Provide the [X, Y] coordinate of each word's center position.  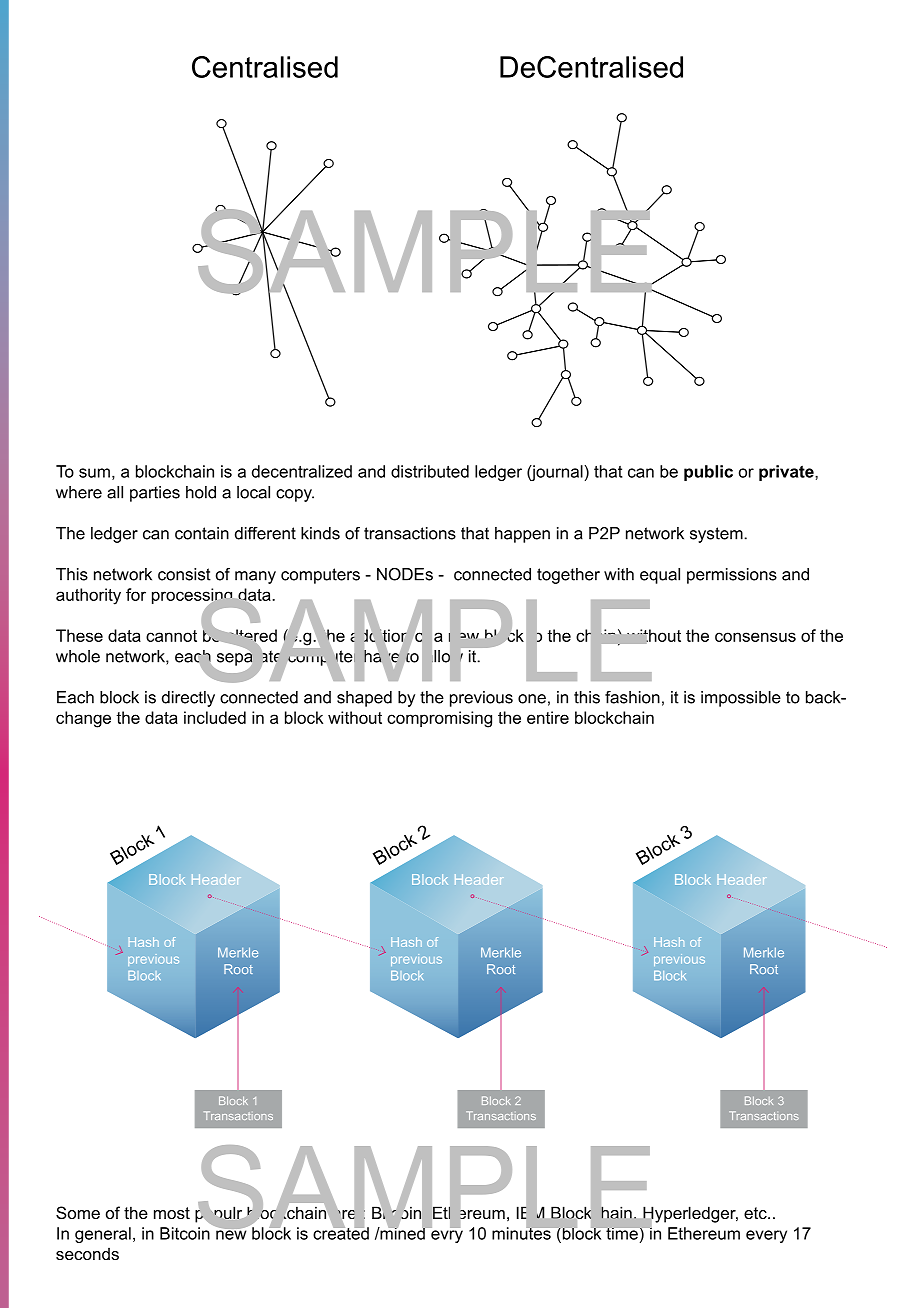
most [172, 1213]
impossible [741, 699]
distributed [430, 471]
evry [447, 1236]
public [708, 473]
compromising [439, 719]
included [215, 717]
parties [155, 494]
